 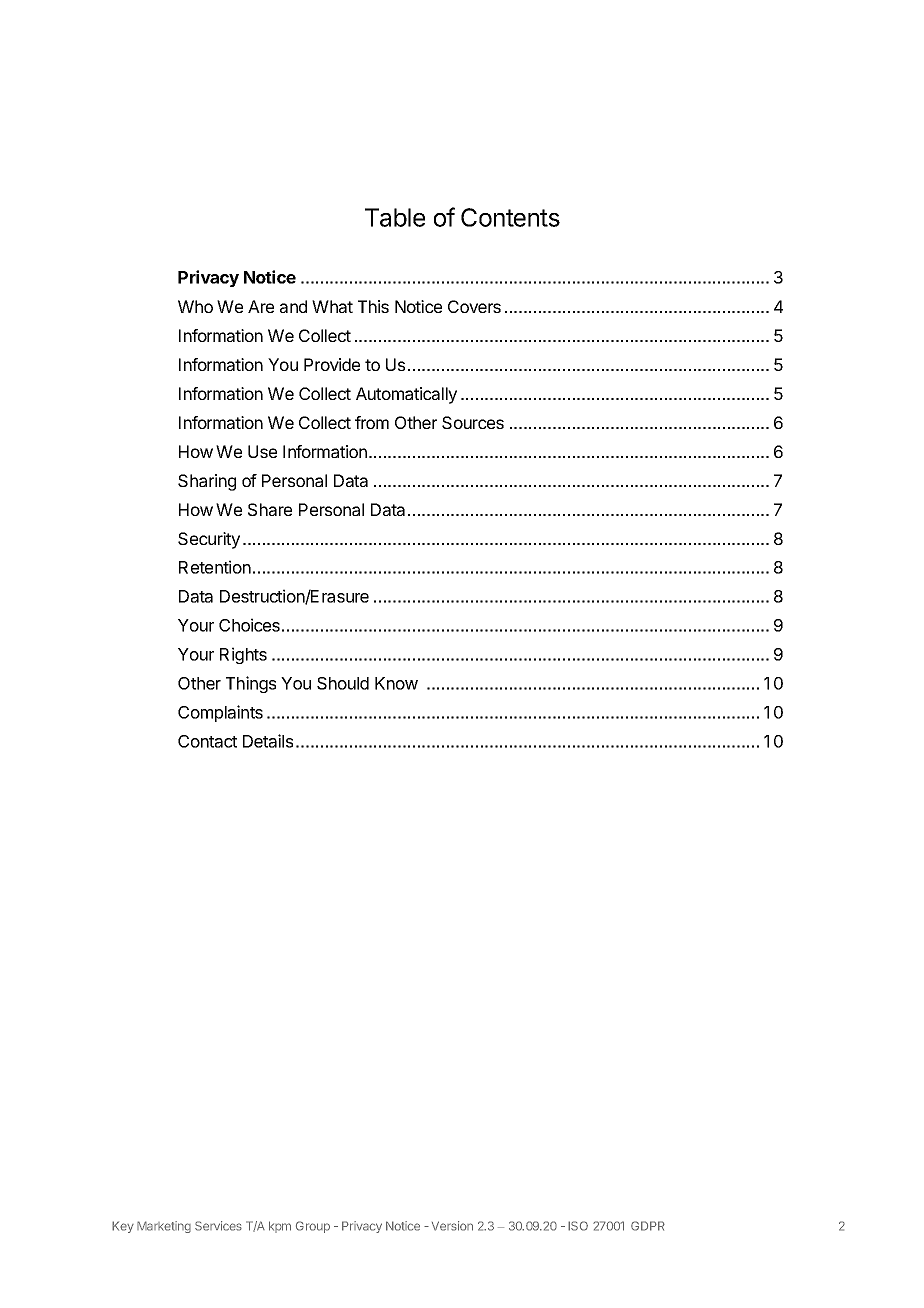 I want to click on Contact, so click(x=207, y=741).
